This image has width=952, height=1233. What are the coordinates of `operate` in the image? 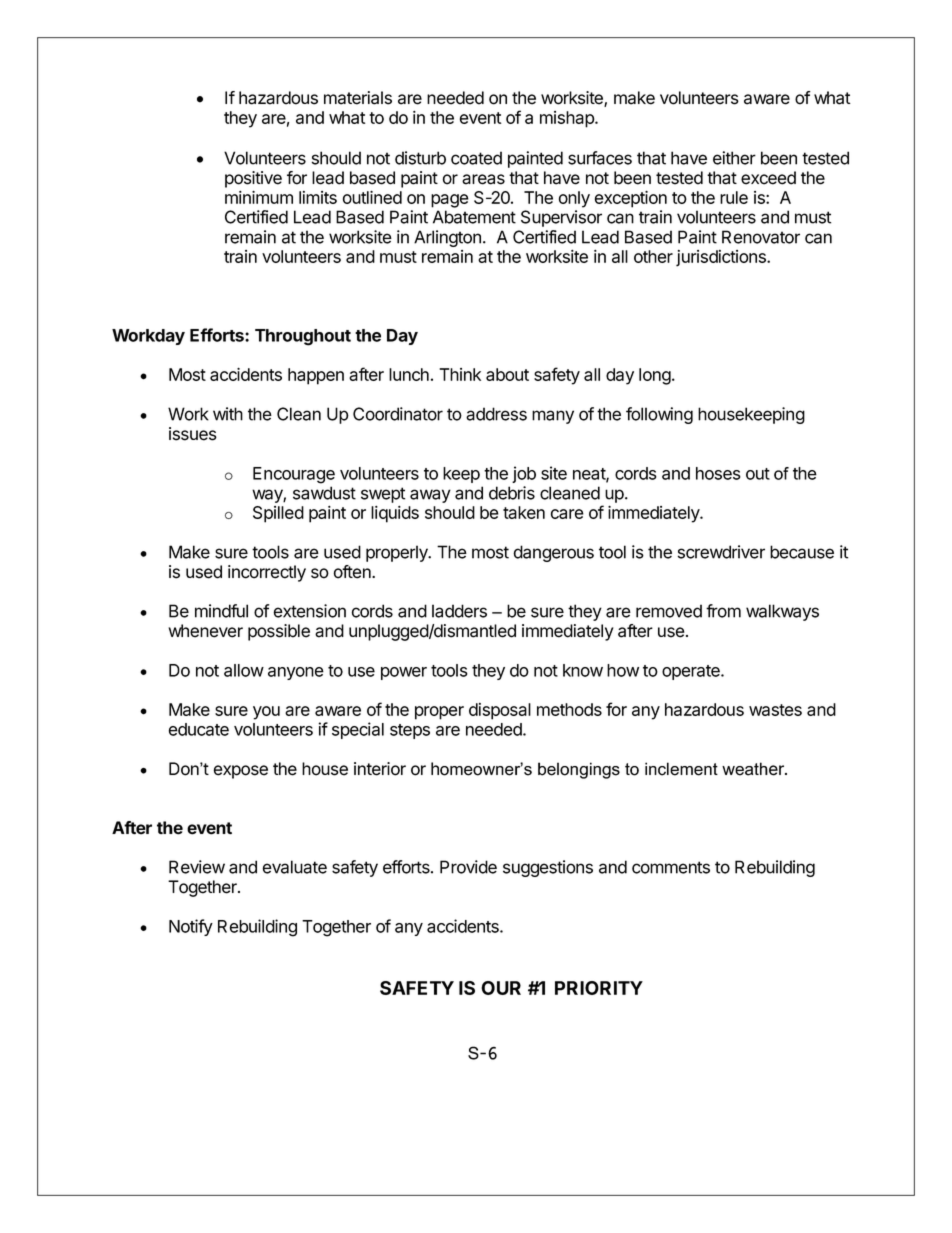 It's located at (692, 672).
